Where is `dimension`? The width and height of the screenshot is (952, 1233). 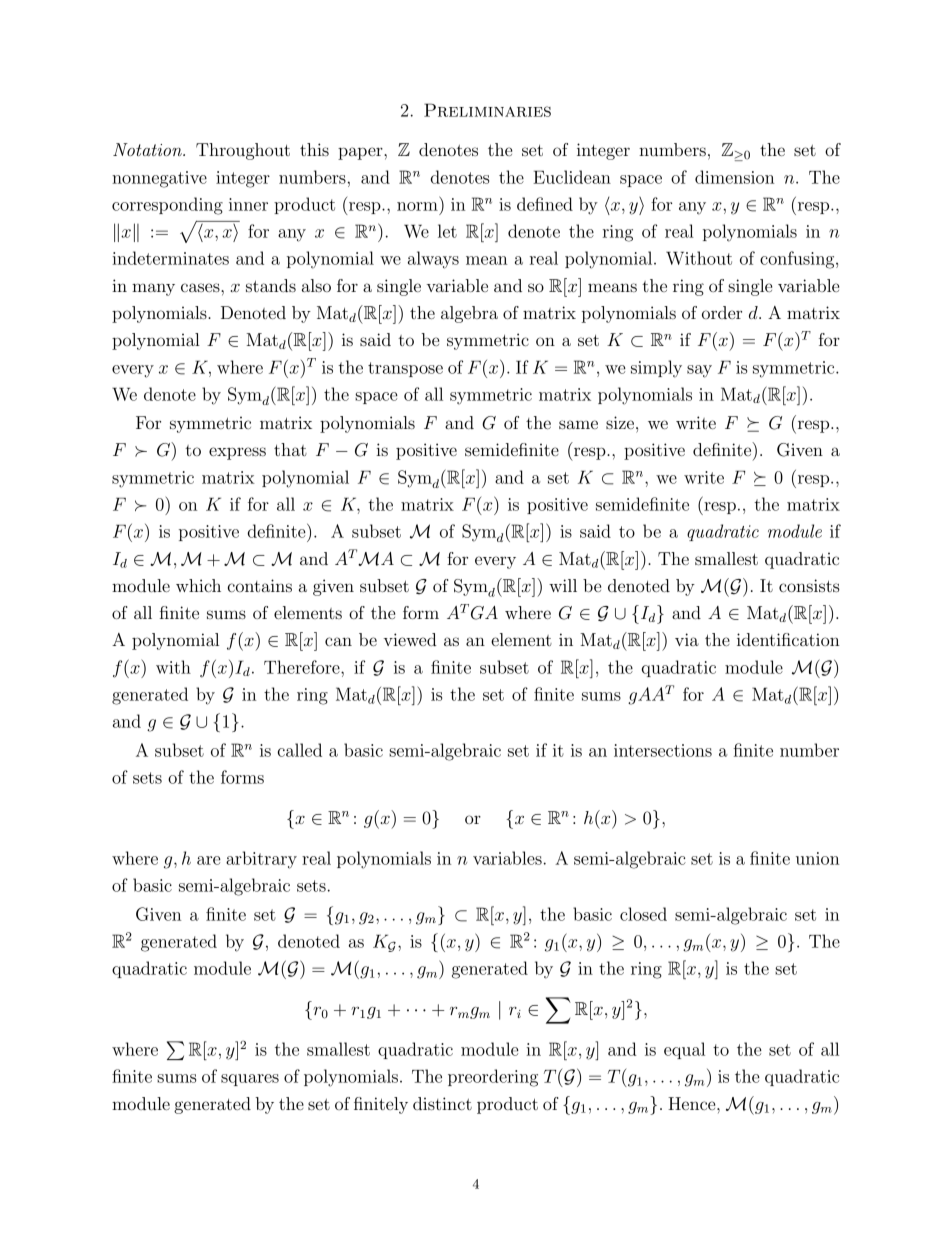
dimension is located at coordinates (734, 177).
